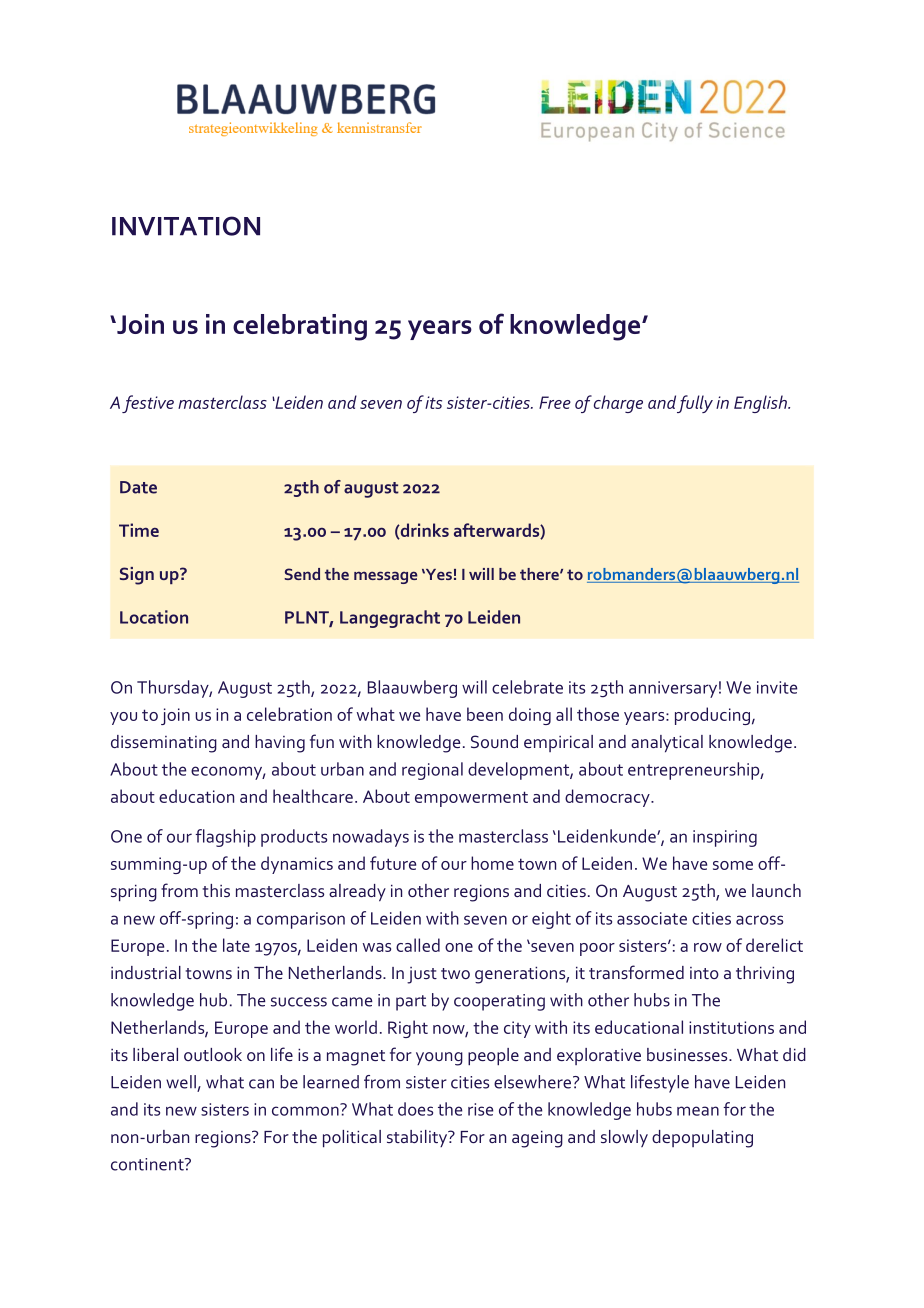  What do you see at coordinates (138, 487) in the screenshot?
I see `Date` at bounding box center [138, 487].
